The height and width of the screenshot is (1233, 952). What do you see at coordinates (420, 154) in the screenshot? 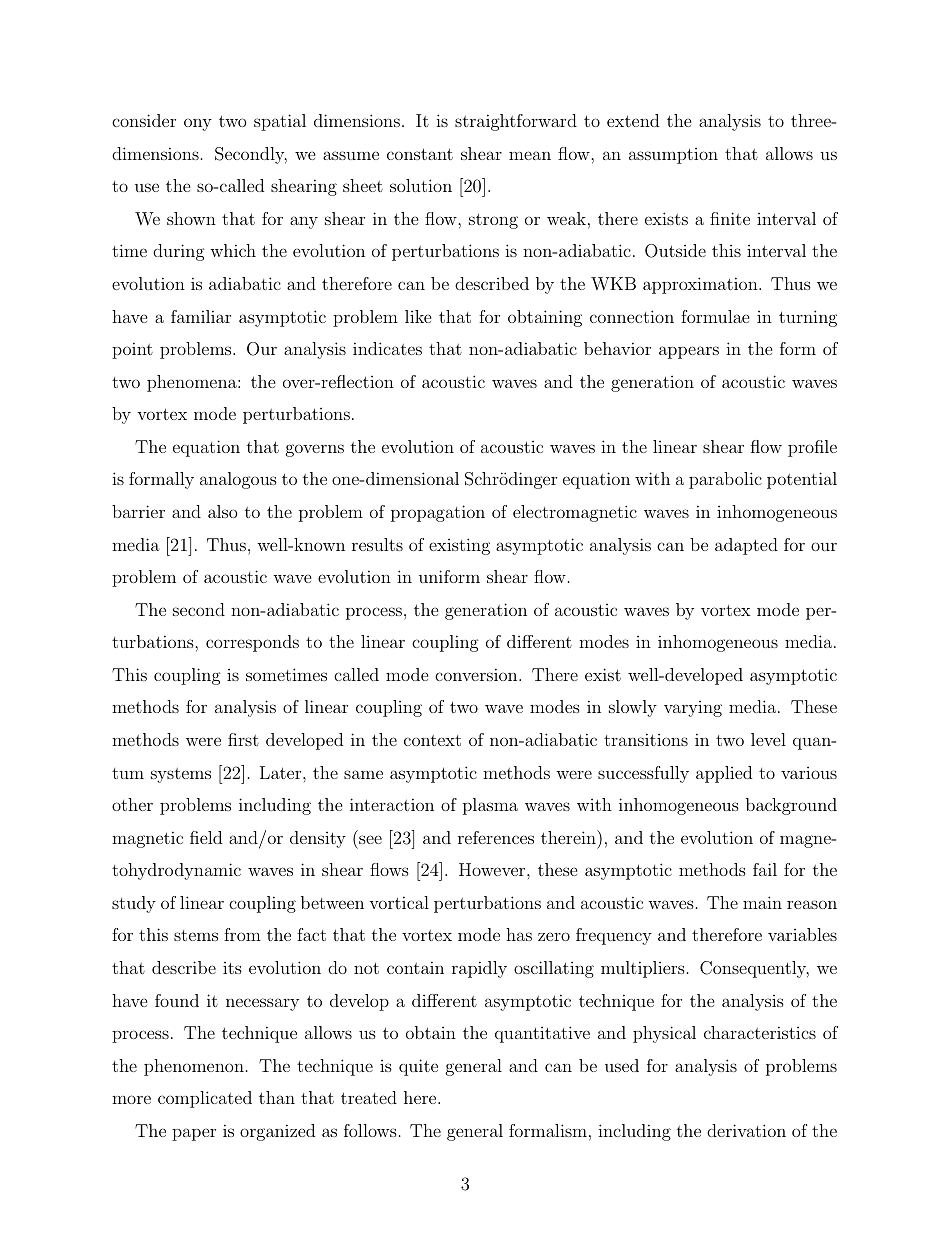
I see `constant` at bounding box center [420, 154].
